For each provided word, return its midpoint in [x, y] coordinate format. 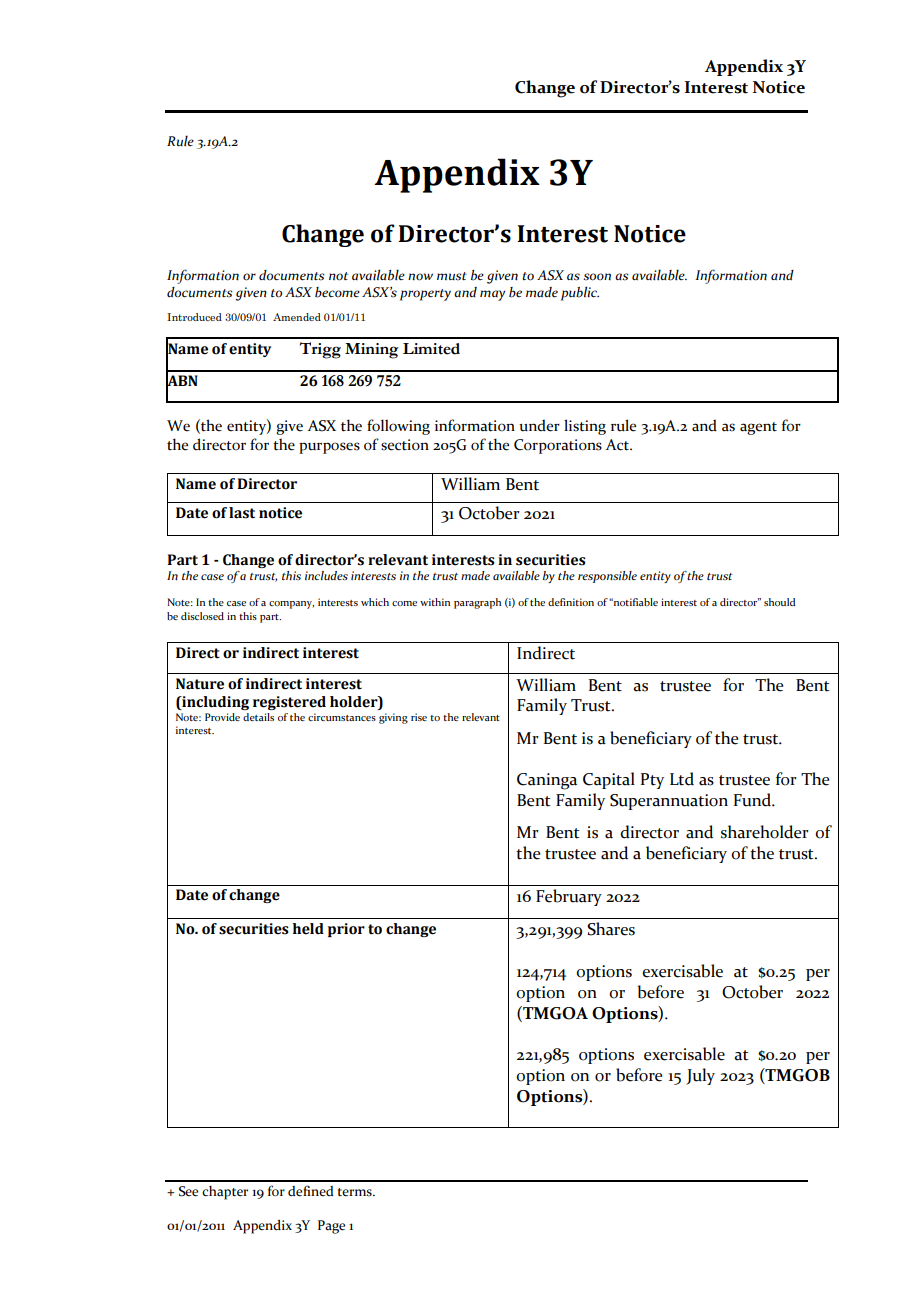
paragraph [477, 603]
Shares [611, 929]
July [700, 1076]
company [291, 605]
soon [597, 277]
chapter [225, 1193]
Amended [297, 317]
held [308, 929]
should [780, 602]
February [569, 897]
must [452, 276]
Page [331, 1227]
